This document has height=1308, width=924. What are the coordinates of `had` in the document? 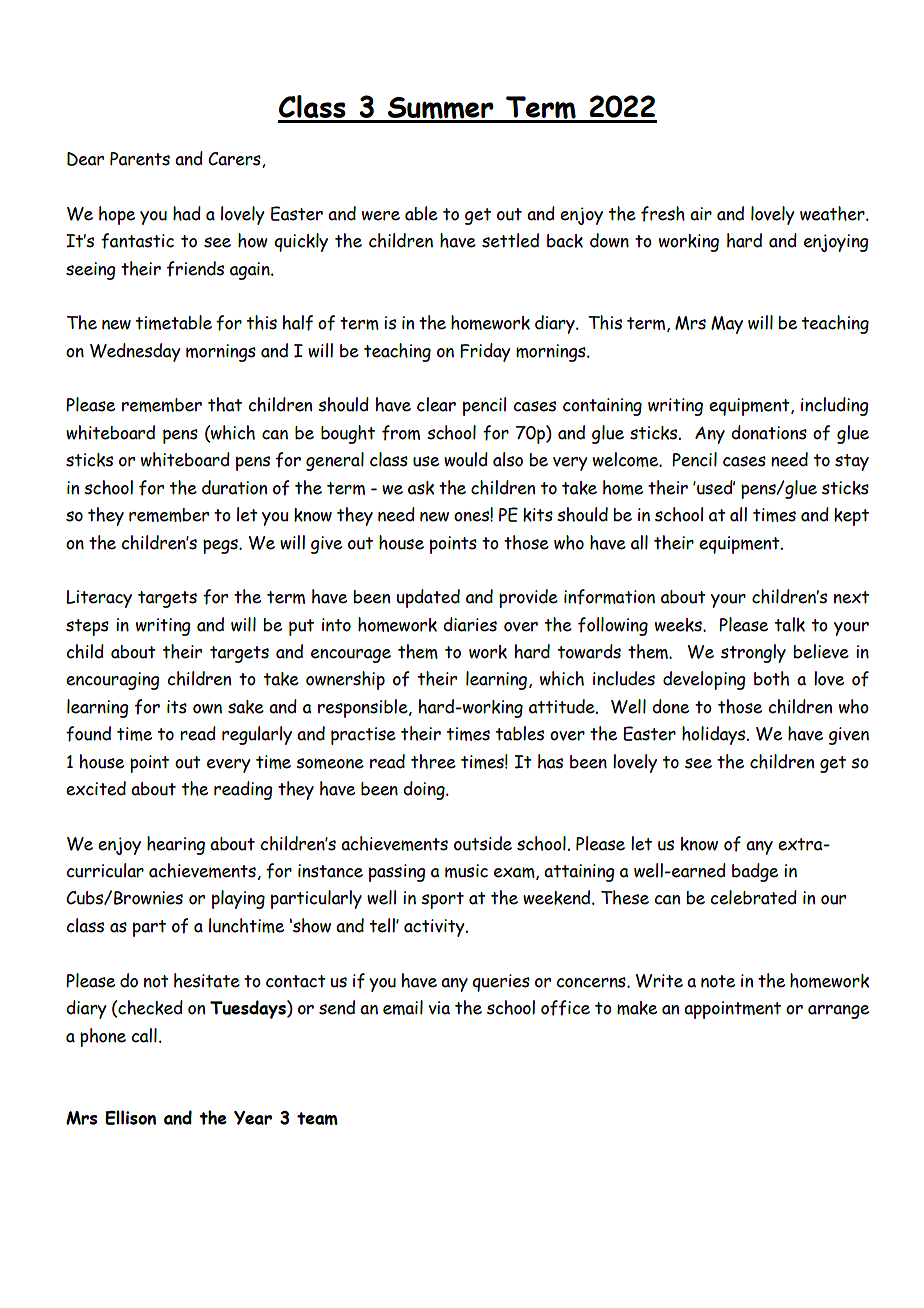 It's located at (187, 213).
